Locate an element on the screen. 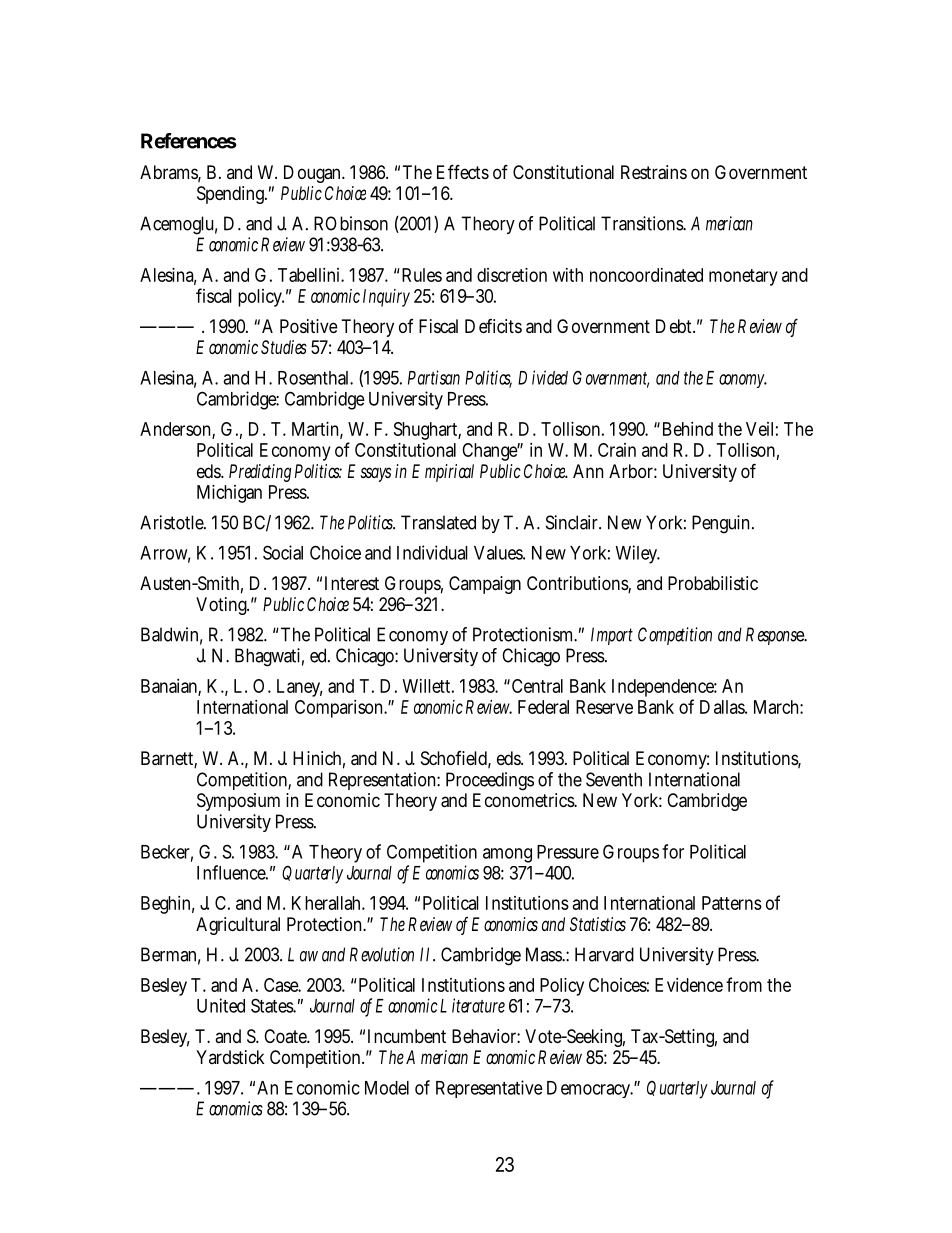 The width and height of the screenshot is (952, 1233). Spending is located at coordinates (232, 195).
